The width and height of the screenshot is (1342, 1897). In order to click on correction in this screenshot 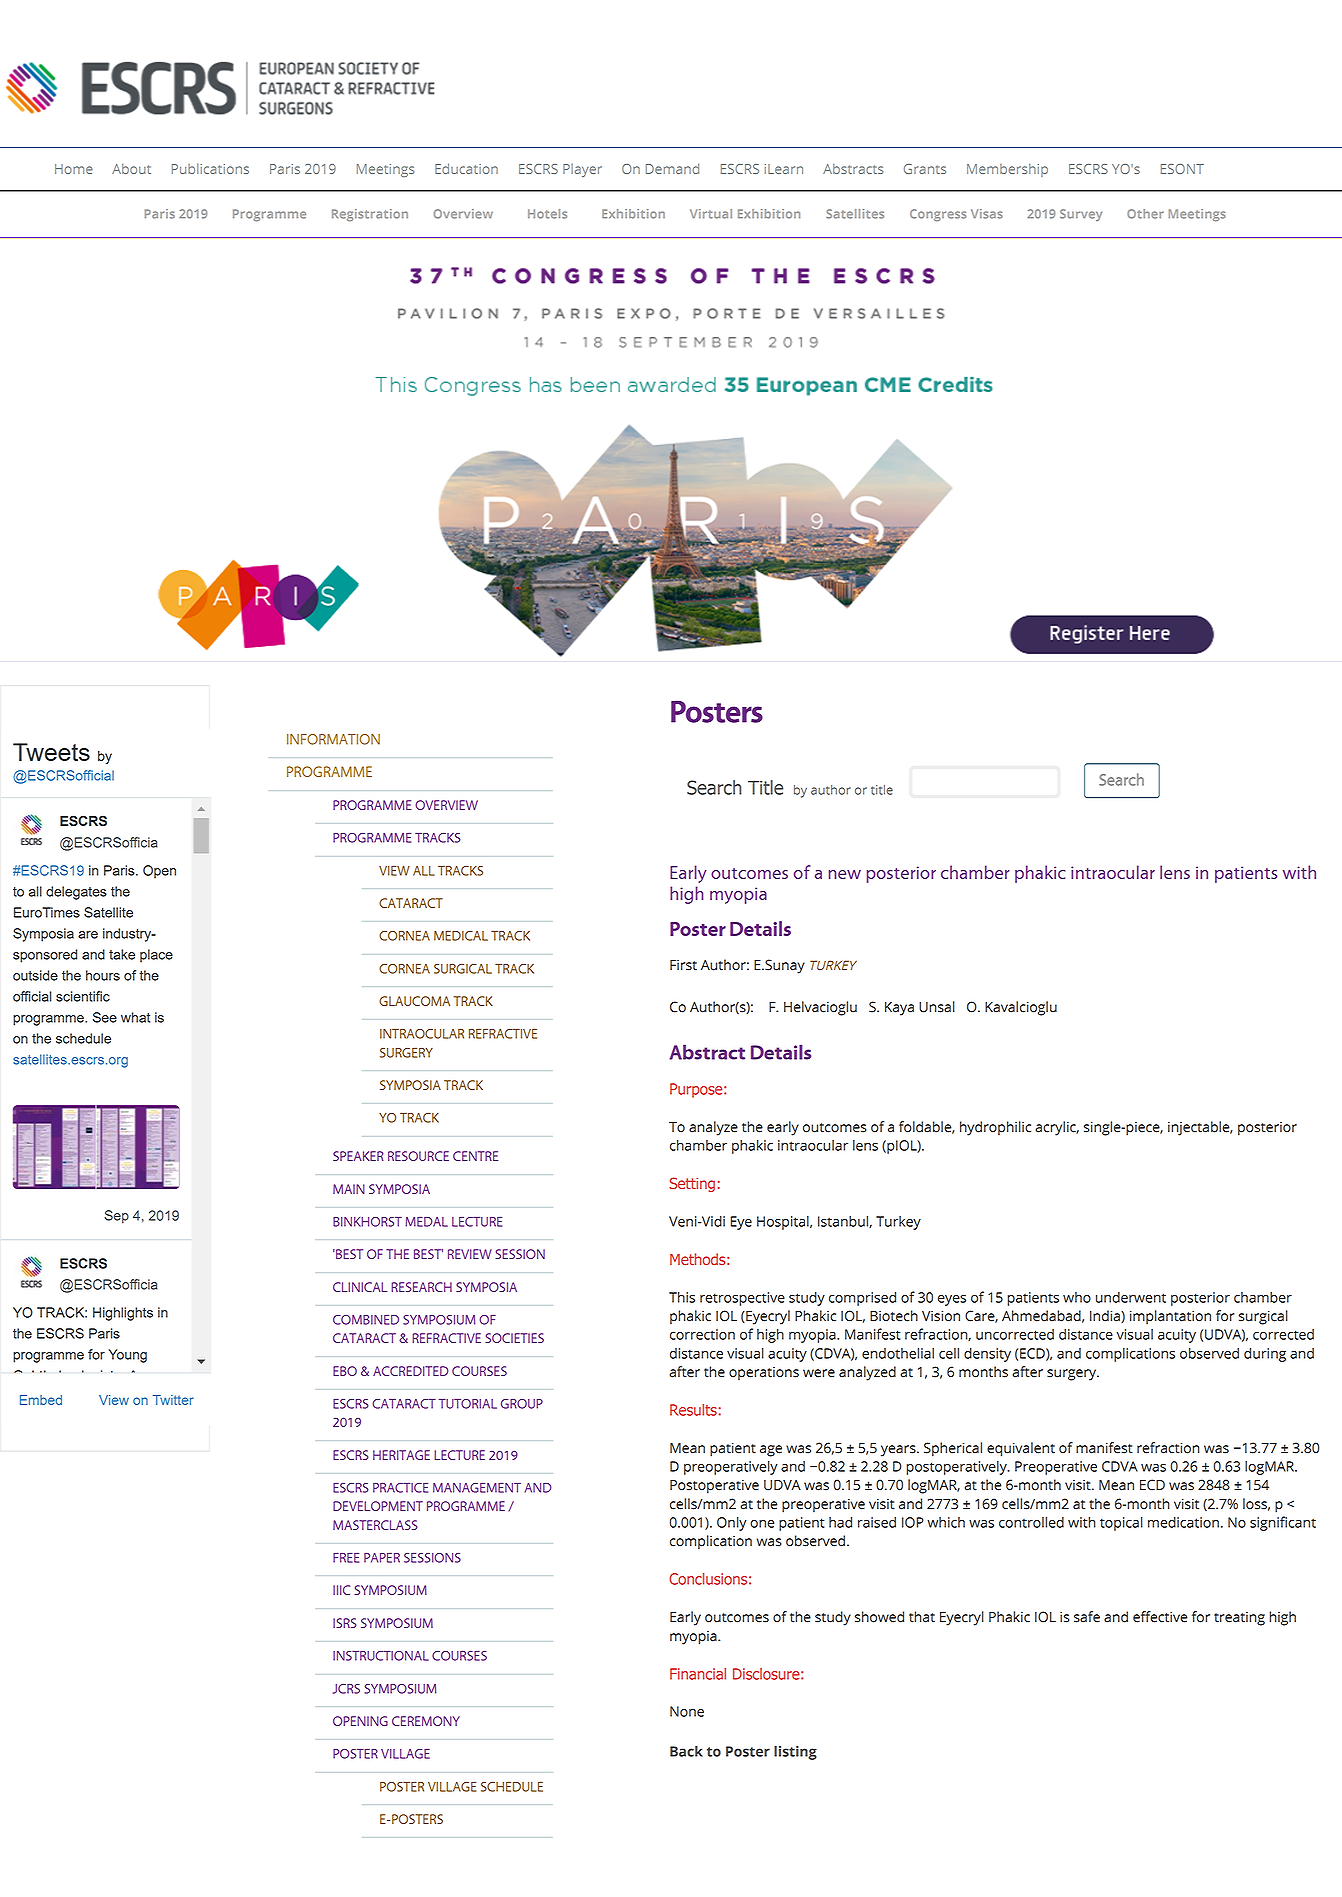, I will do `click(702, 1334)`.
